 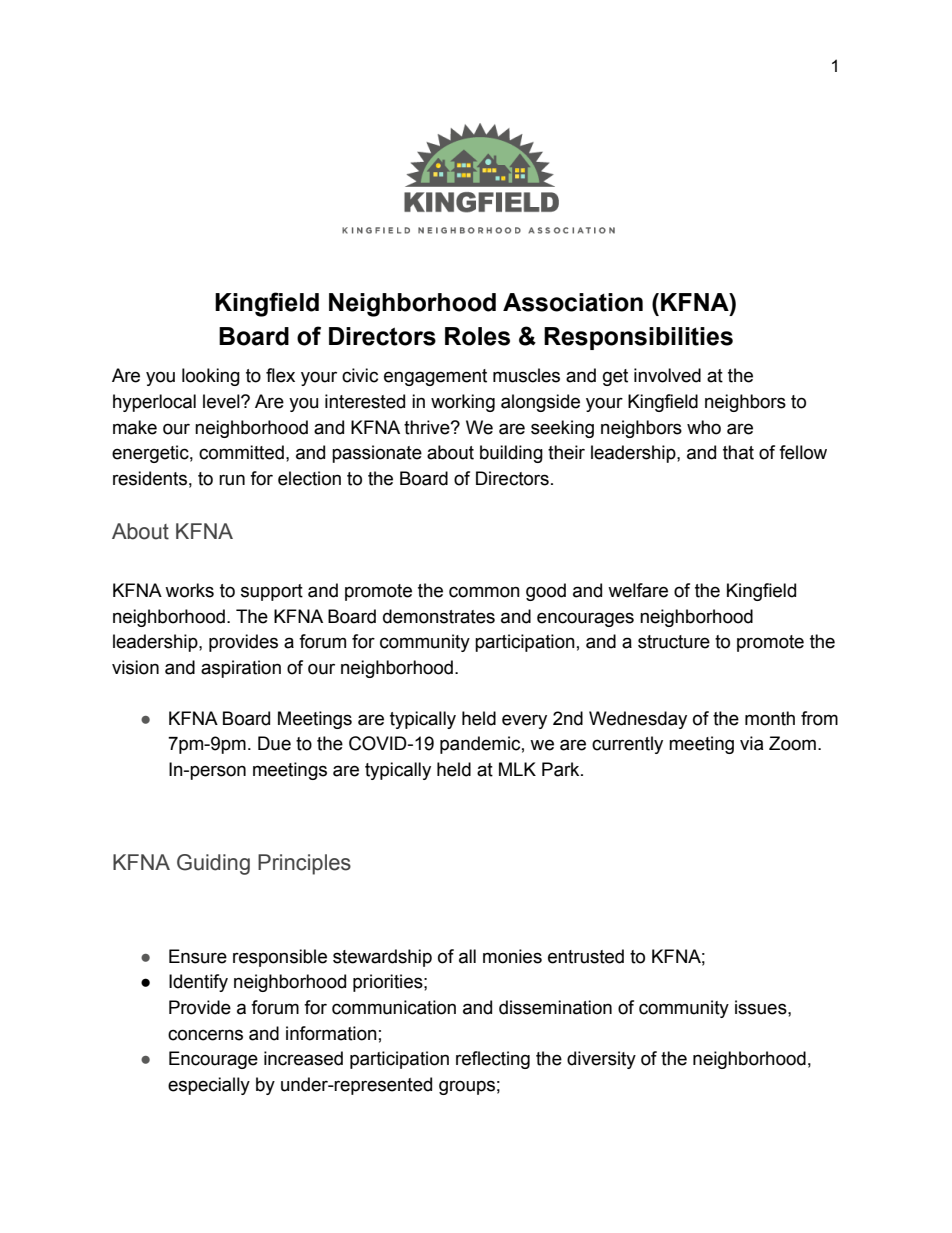 What do you see at coordinates (484, 592) in the screenshot?
I see `common` at bounding box center [484, 592].
